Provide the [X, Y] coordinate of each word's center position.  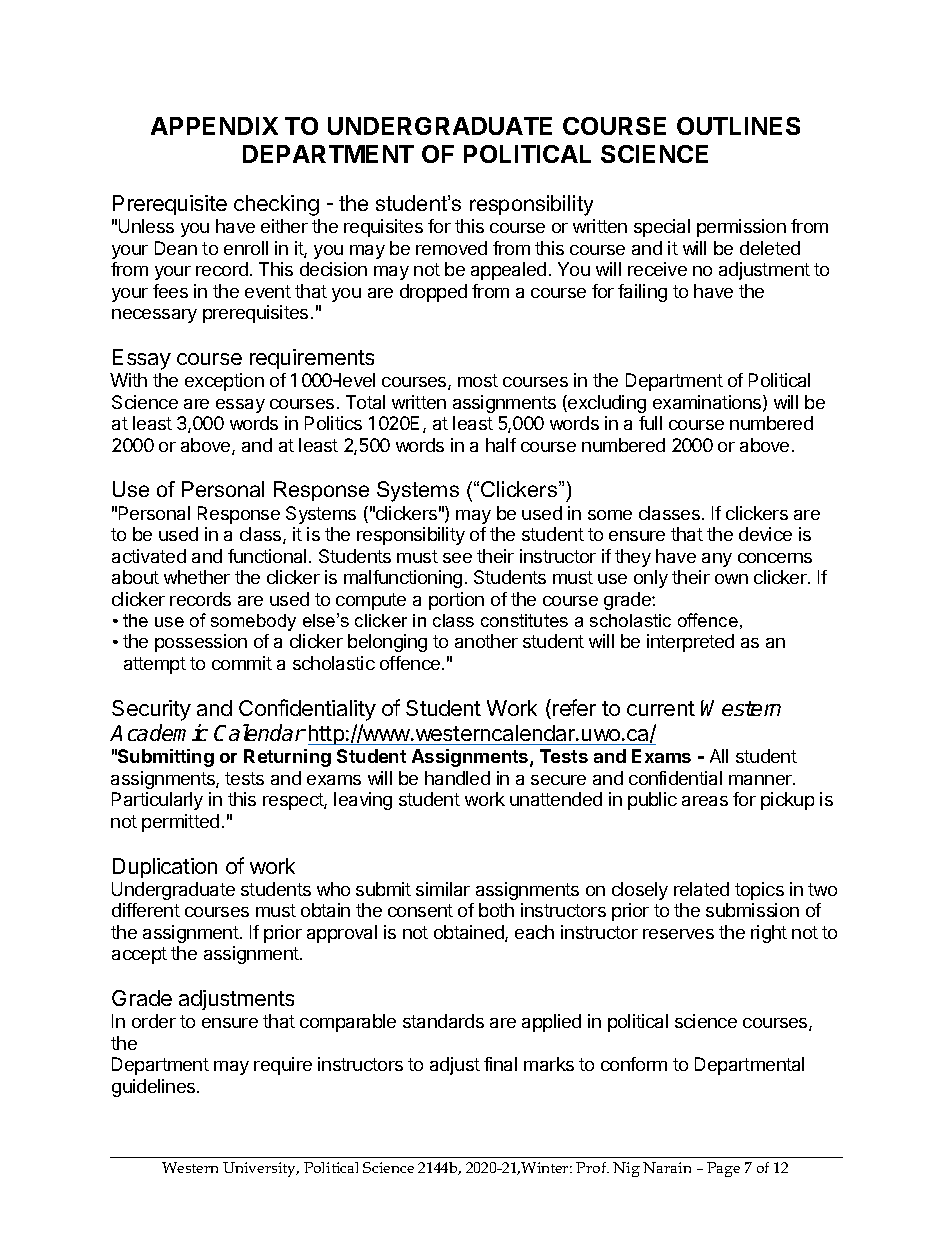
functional [267, 556]
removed [451, 248]
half [501, 445]
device [765, 534]
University [261, 1169]
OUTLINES [738, 126]
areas [705, 801]
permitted [180, 823]
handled [457, 778]
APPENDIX [214, 126]
